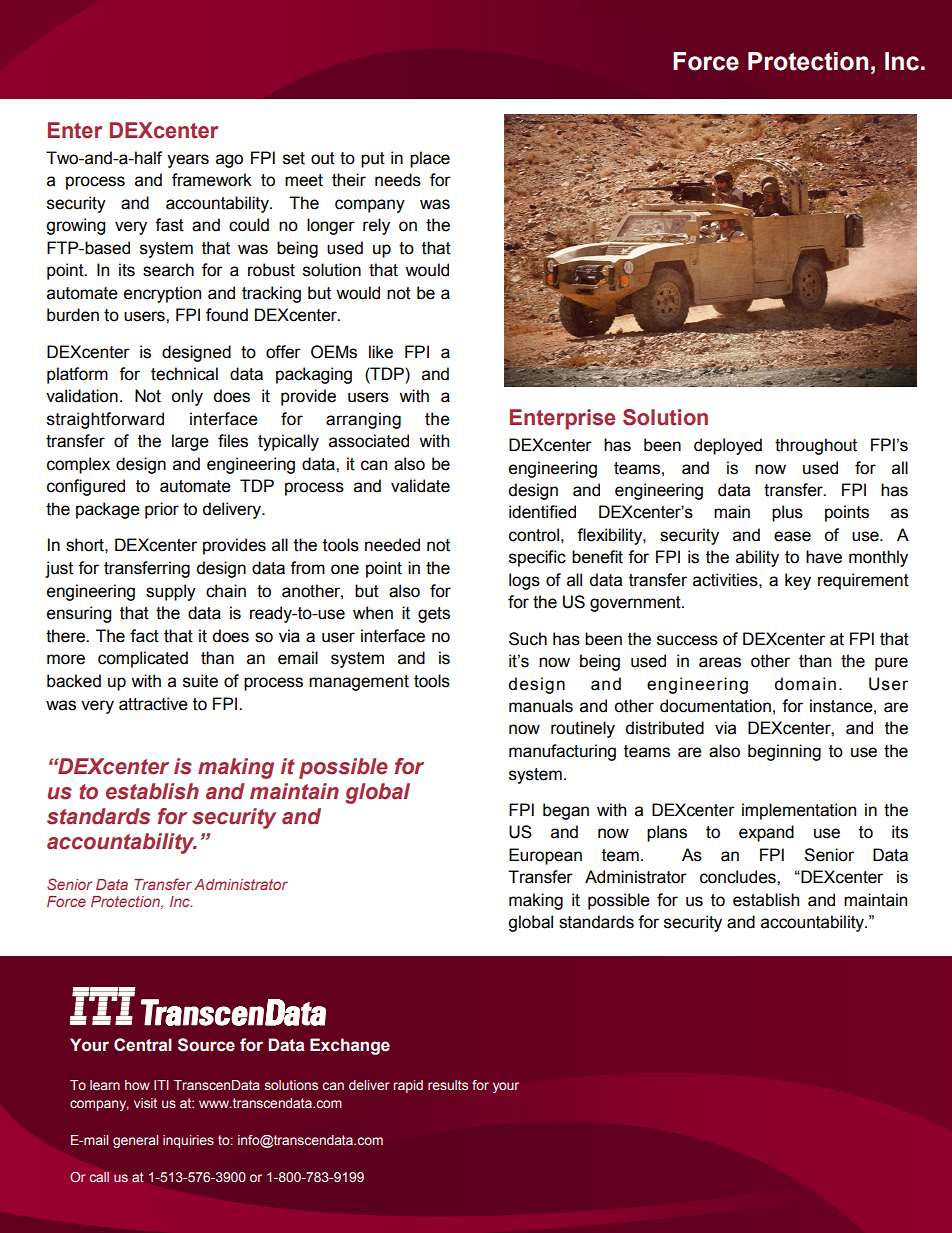 This image has height=1233, width=952. I want to click on place, so click(430, 159).
